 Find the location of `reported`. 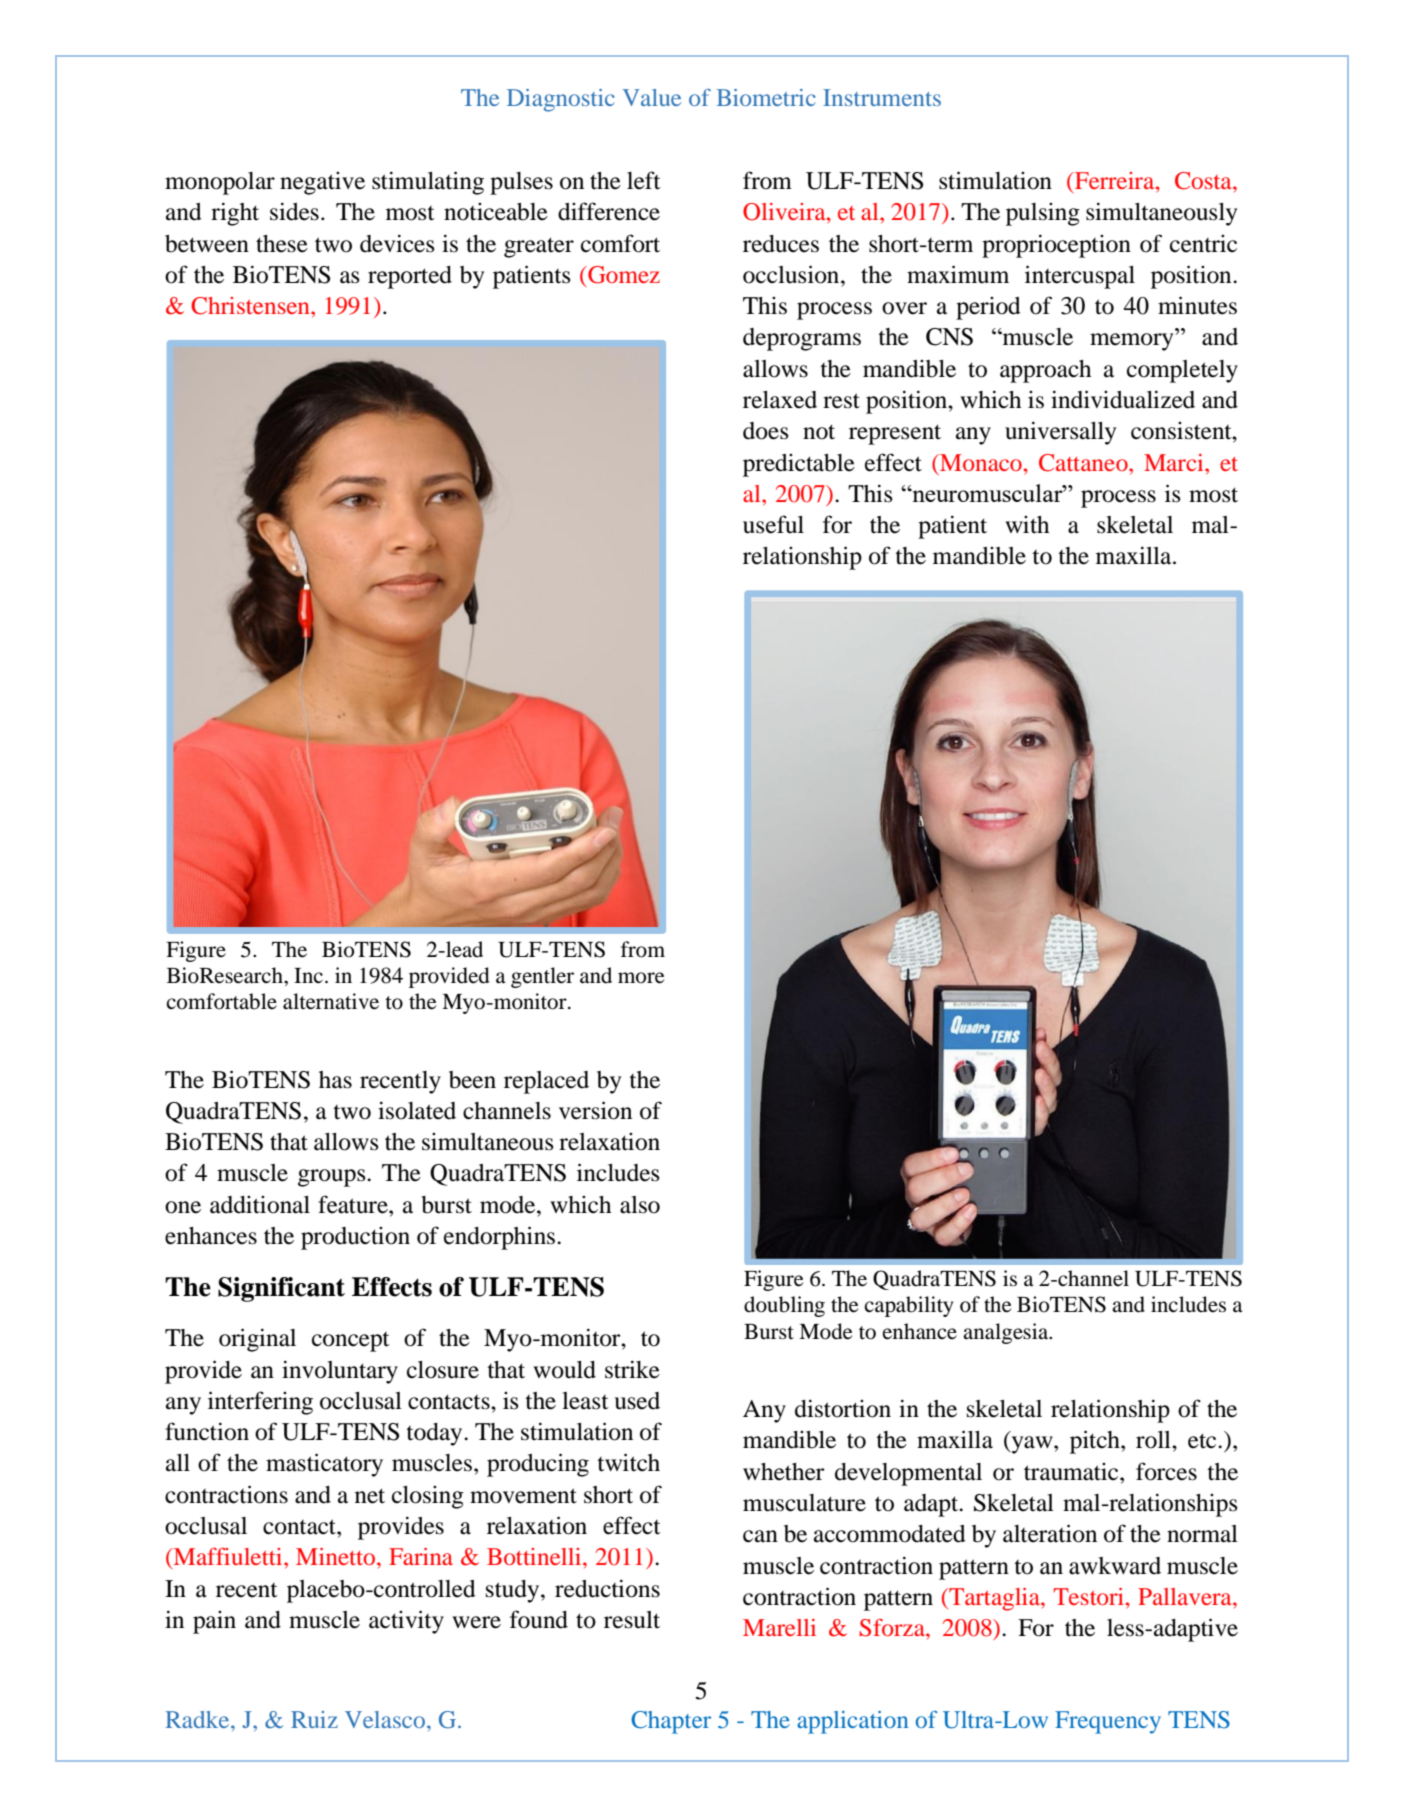

reported is located at coordinates (410, 277).
